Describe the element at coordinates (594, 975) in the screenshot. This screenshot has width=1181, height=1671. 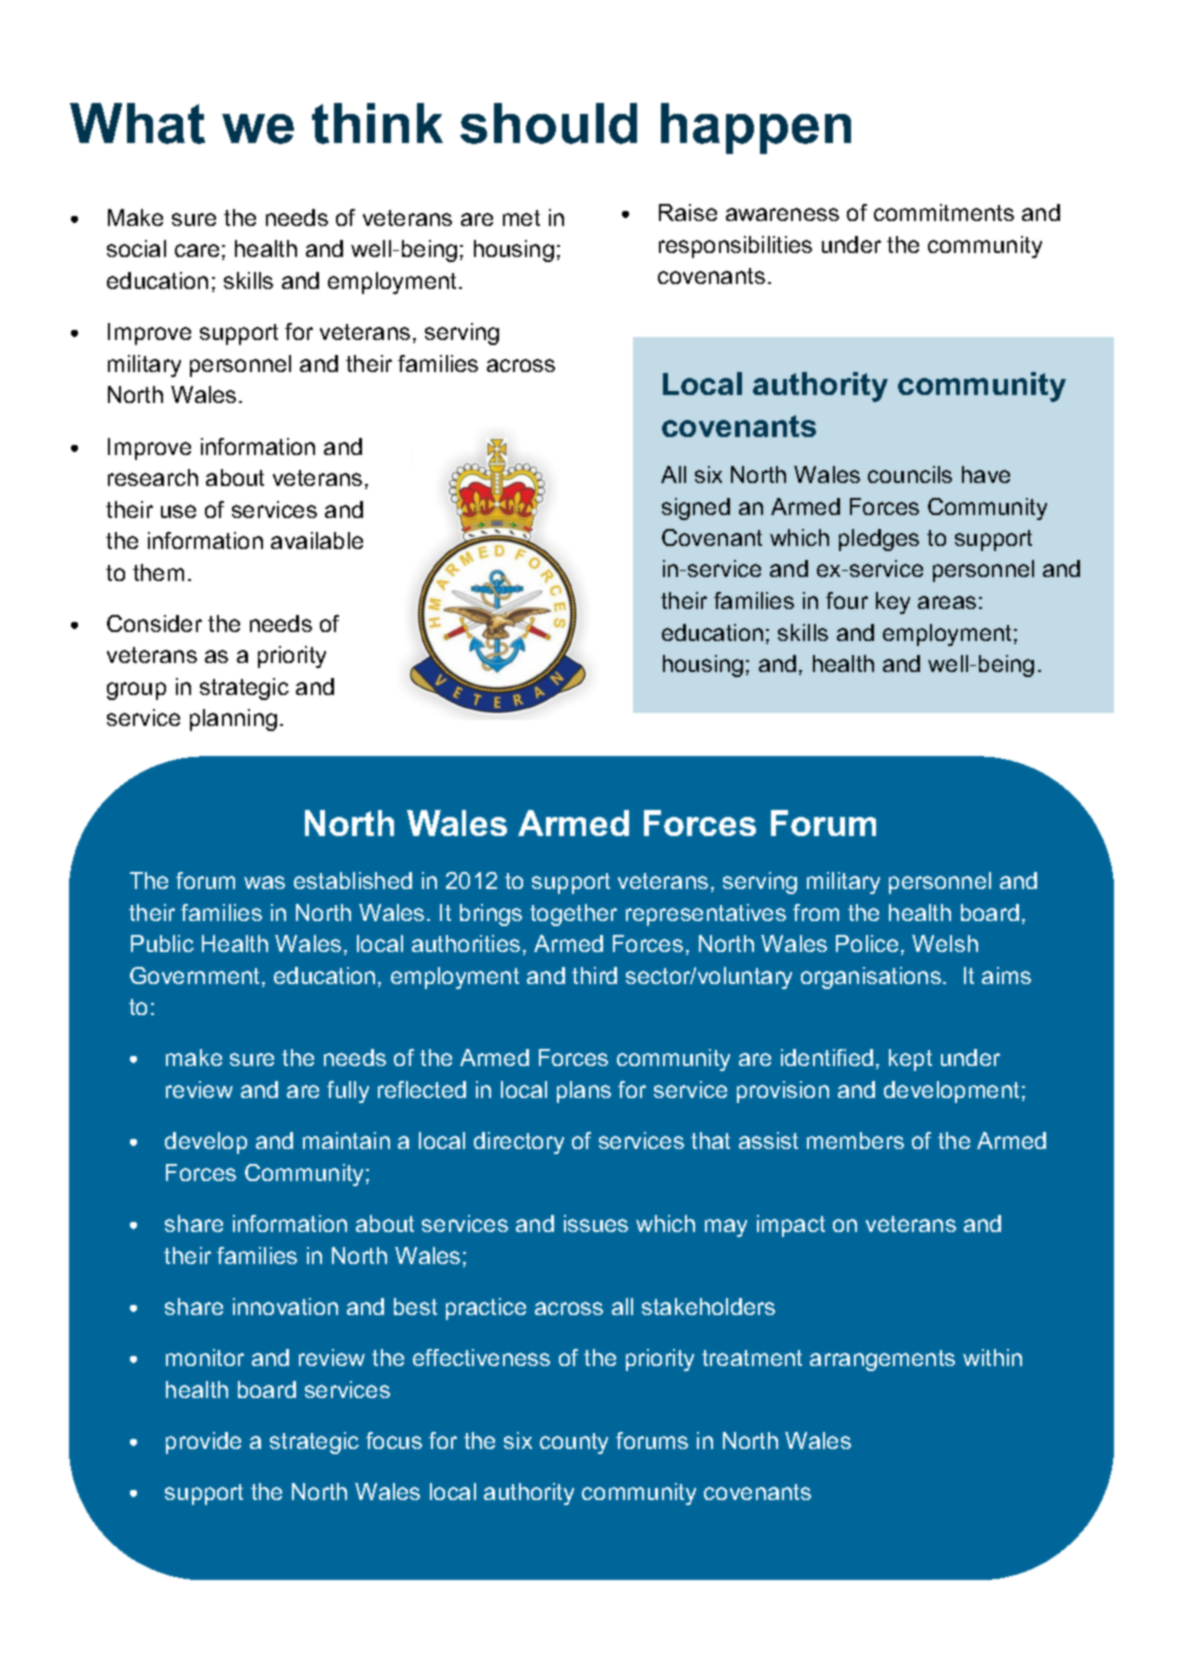
I see `third` at that location.
